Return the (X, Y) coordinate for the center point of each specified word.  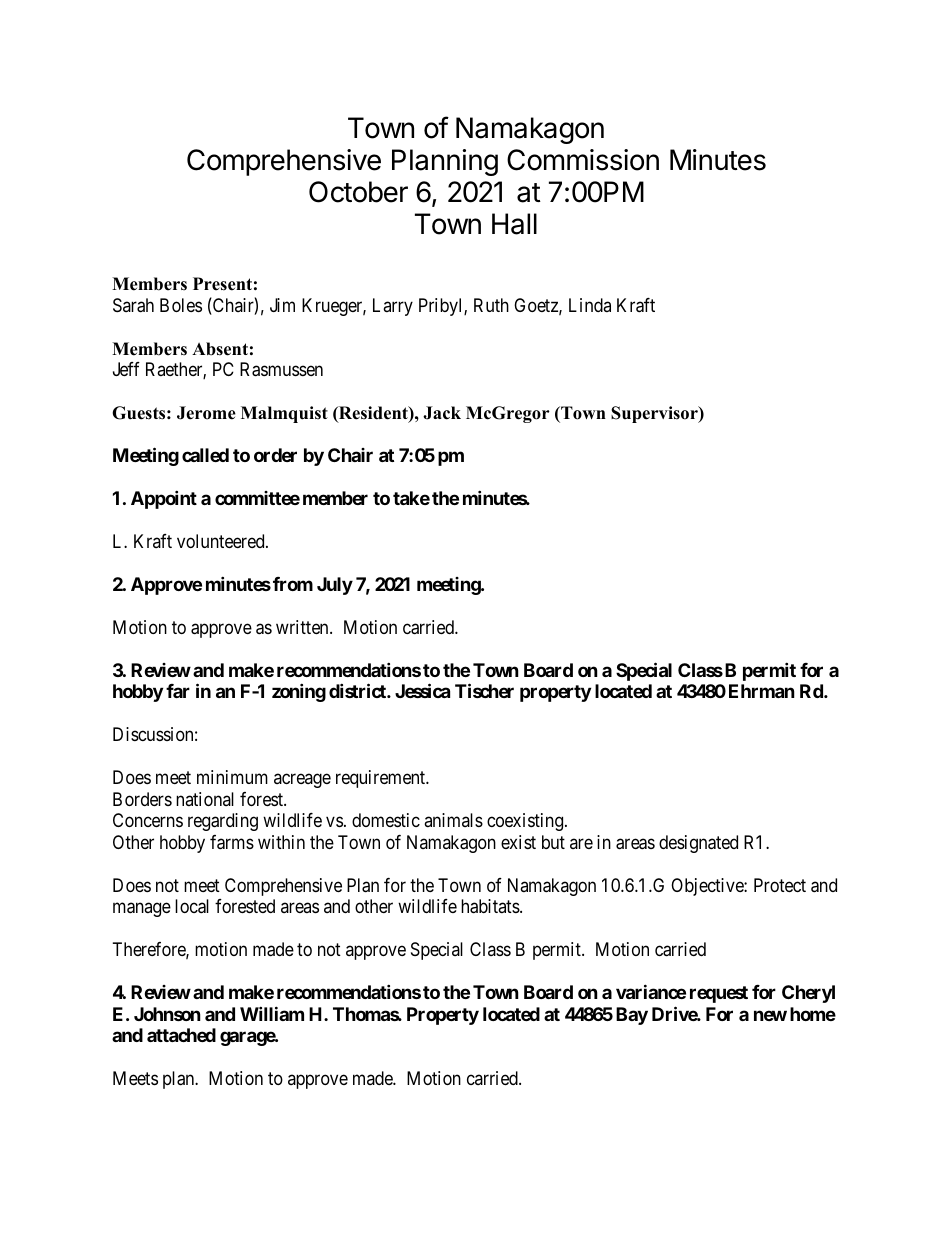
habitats (490, 906)
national (205, 799)
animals (453, 820)
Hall (514, 224)
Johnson (167, 1014)
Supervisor (655, 414)
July (335, 586)
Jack (442, 413)
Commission (583, 160)
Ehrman (762, 691)
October (358, 192)
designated (698, 844)
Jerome (206, 413)
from (293, 584)
